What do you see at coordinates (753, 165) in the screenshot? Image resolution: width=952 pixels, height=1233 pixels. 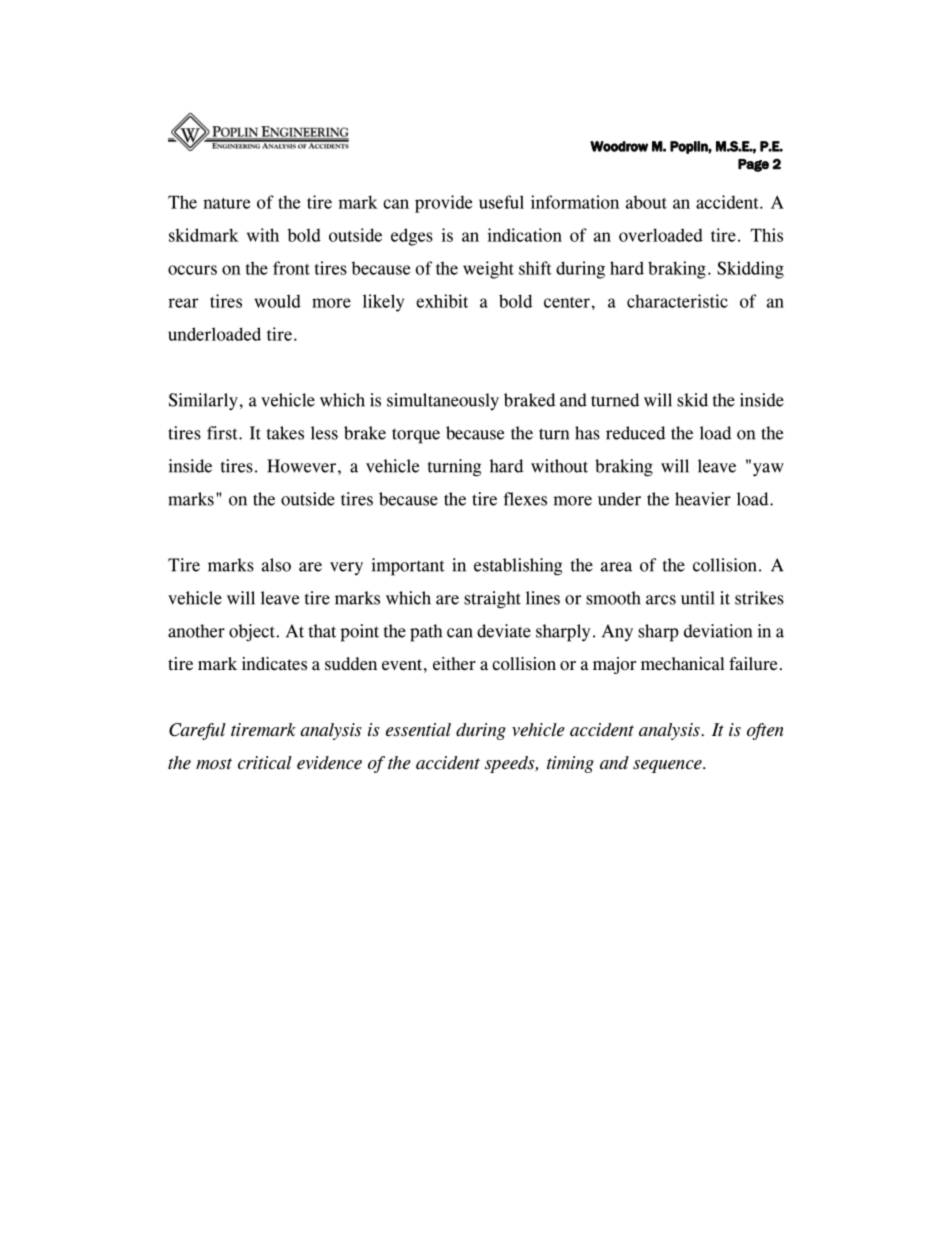 I see `Page` at bounding box center [753, 165].
